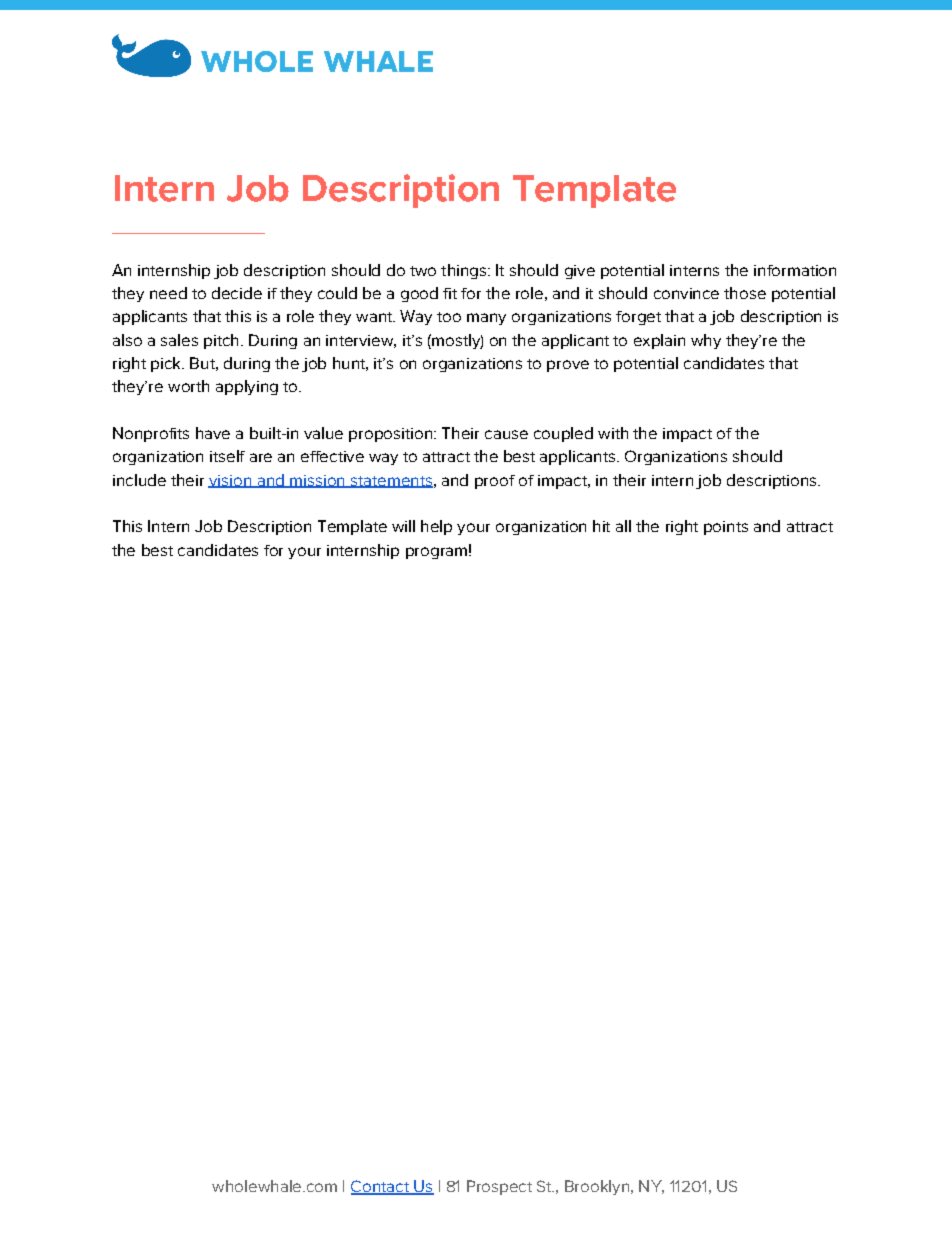 The height and width of the screenshot is (1233, 952). Describe the element at coordinates (623, 526) in the screenshot. I see `all` at that location.
